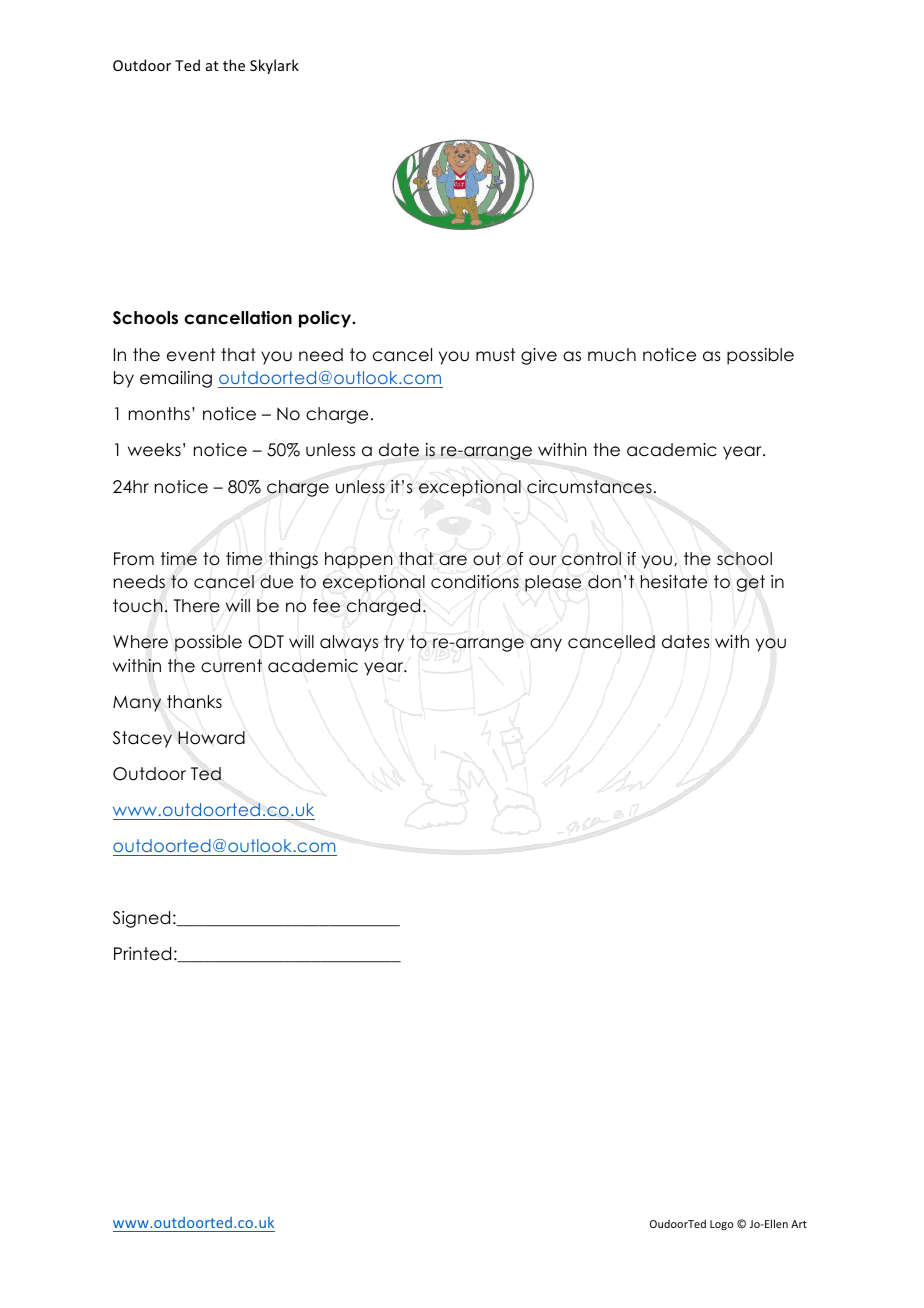 Image resolution: width=924 pixels, height=1308 pixels. What do you see at coordinates (154, 450) in the screenshot?
I see `weeks` at bounding box center [154, 450].
